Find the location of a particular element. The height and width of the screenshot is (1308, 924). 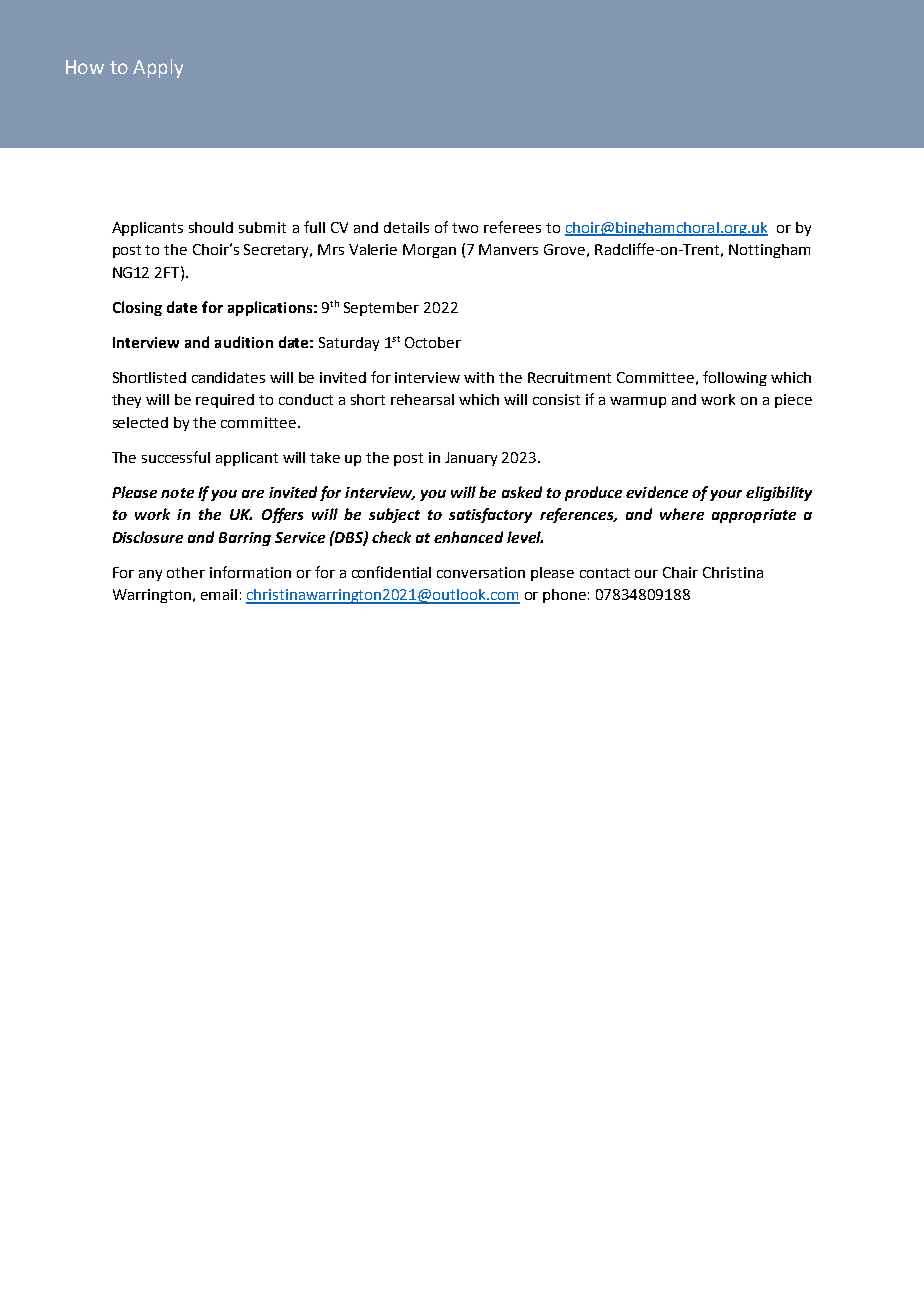

referees is located at coordinates (512, 227).
